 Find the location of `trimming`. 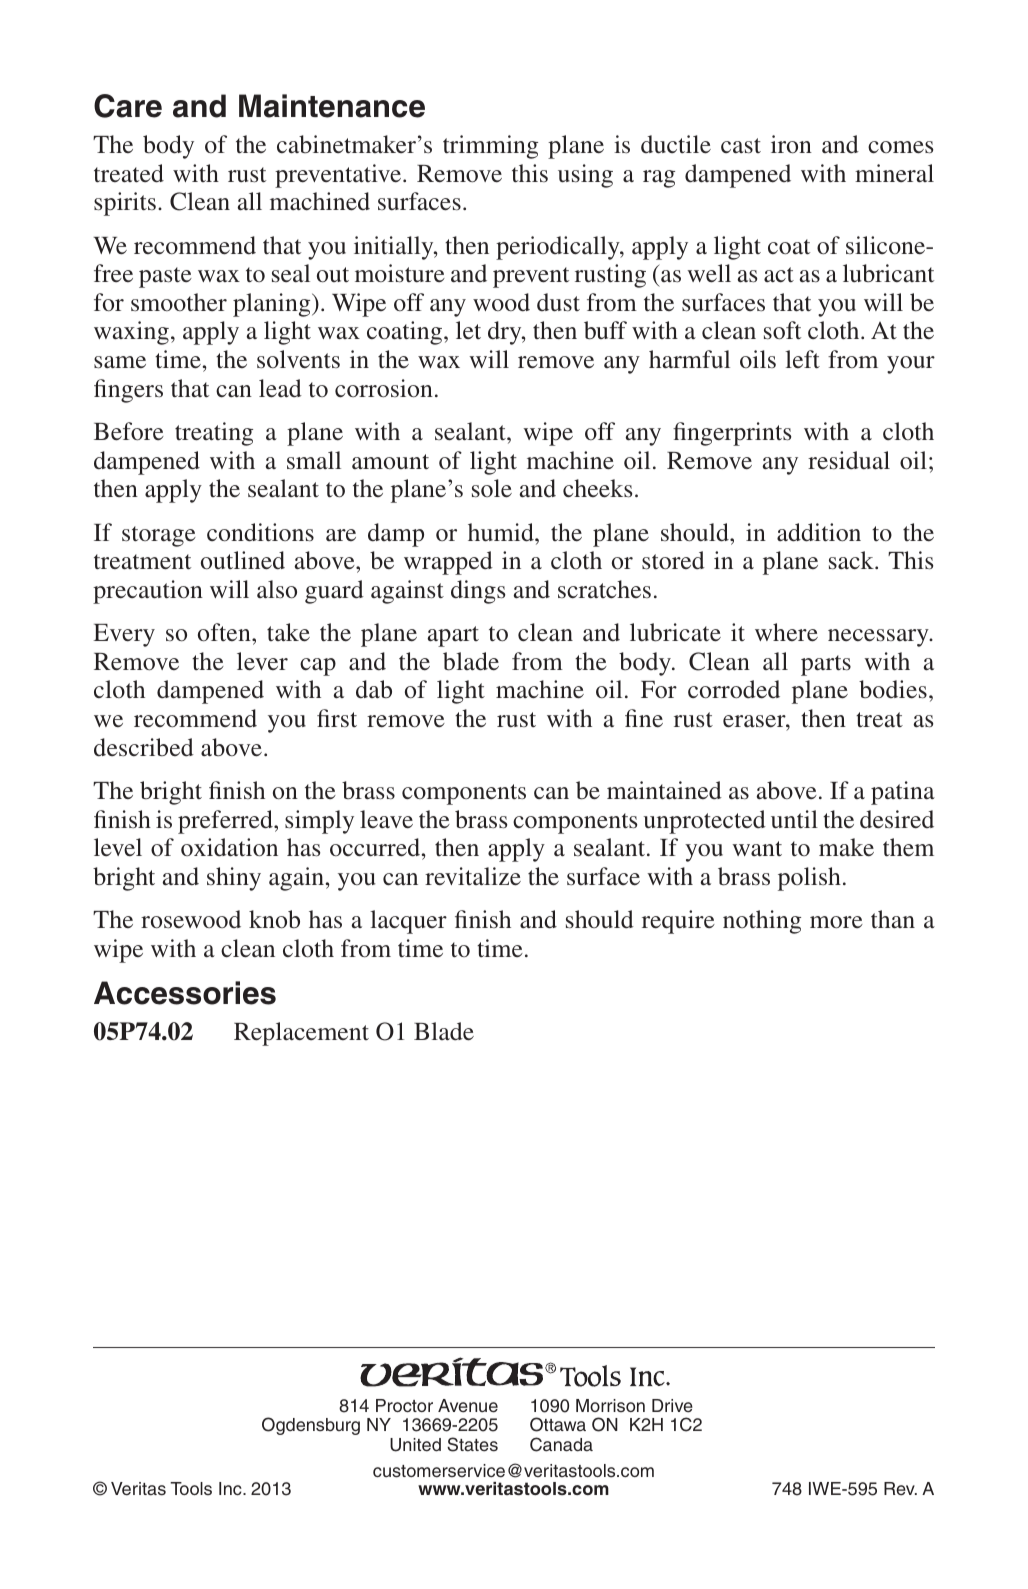

trimming is located at coordinates (490, 147).
